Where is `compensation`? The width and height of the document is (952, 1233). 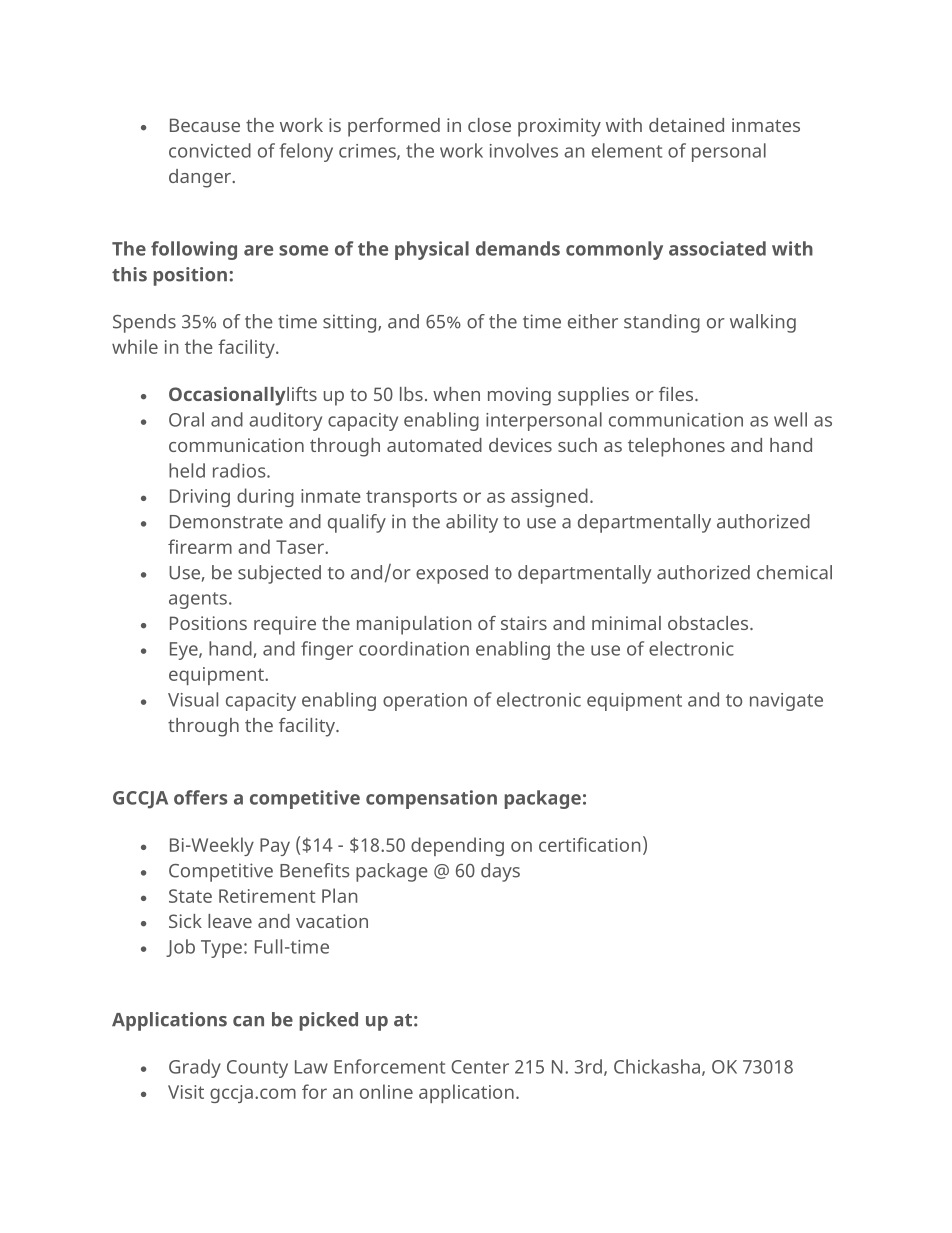 compensation is located at coordinates (431, 799).
